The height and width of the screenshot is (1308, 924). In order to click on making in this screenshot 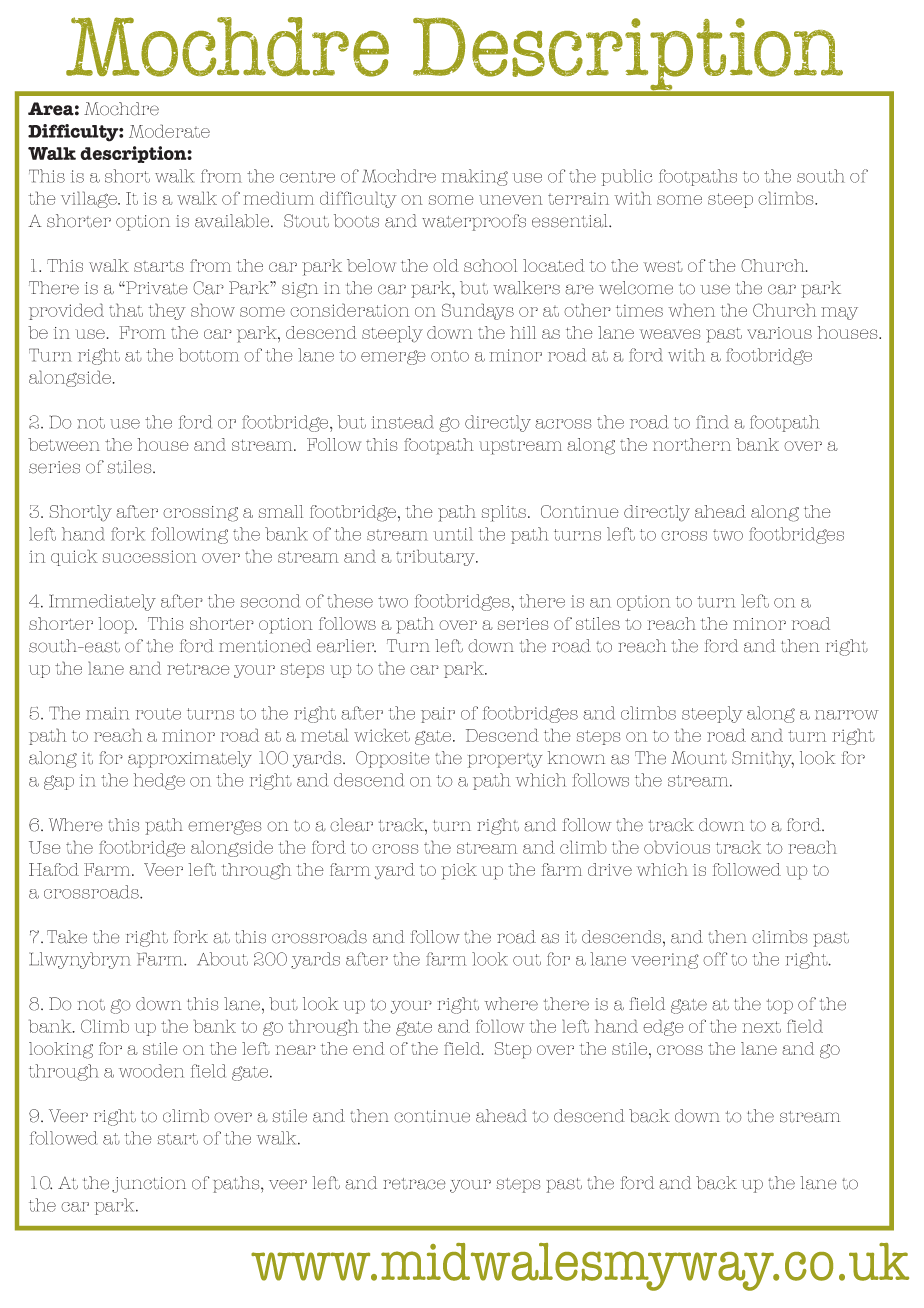, I will do `click(475, 177)`.
